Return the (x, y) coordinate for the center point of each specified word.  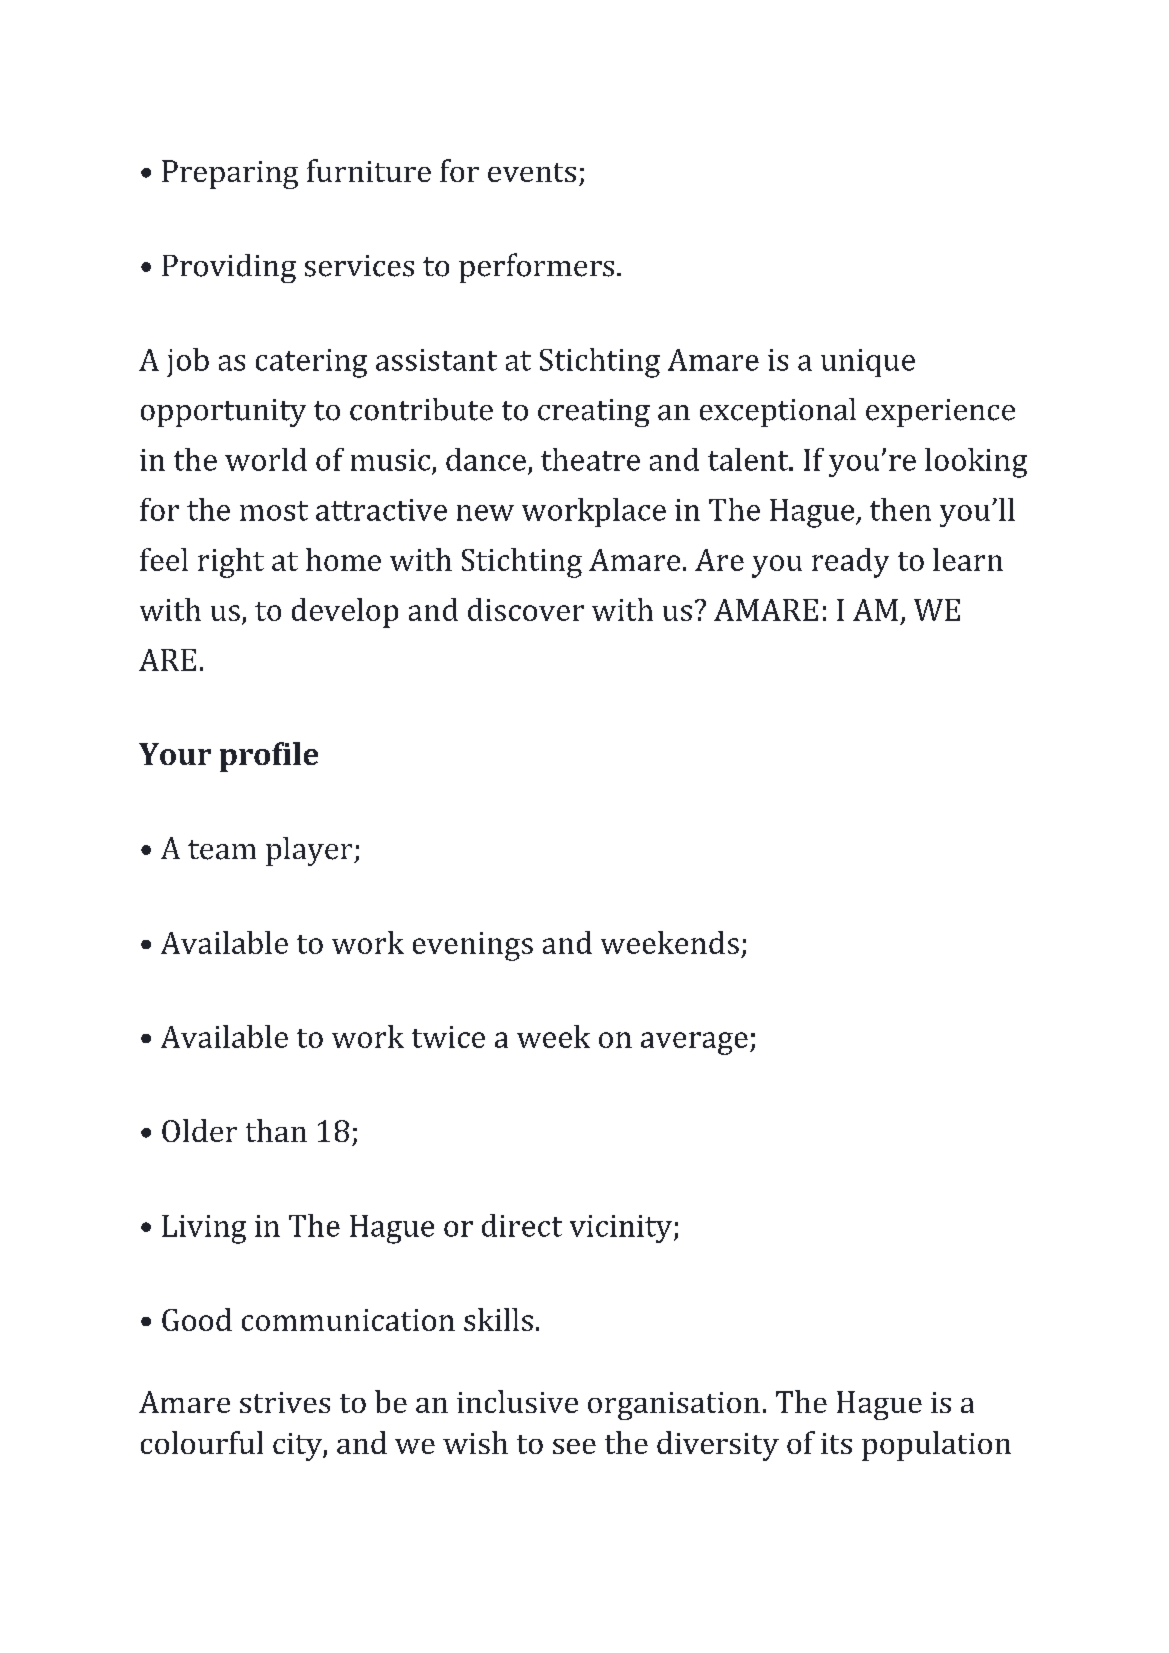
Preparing (230, 174)
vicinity (622, 1229)
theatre (590, 459)
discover (526, 609)
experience (940, 413)
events (532, 172)
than (276, 1130)
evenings (473, 946)
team (222, 850)
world (266, 459)
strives (285, 1402)
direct (522, 1225)
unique (868, 363)
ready (850, 563)
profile (269, 757)
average (694, 1043)
